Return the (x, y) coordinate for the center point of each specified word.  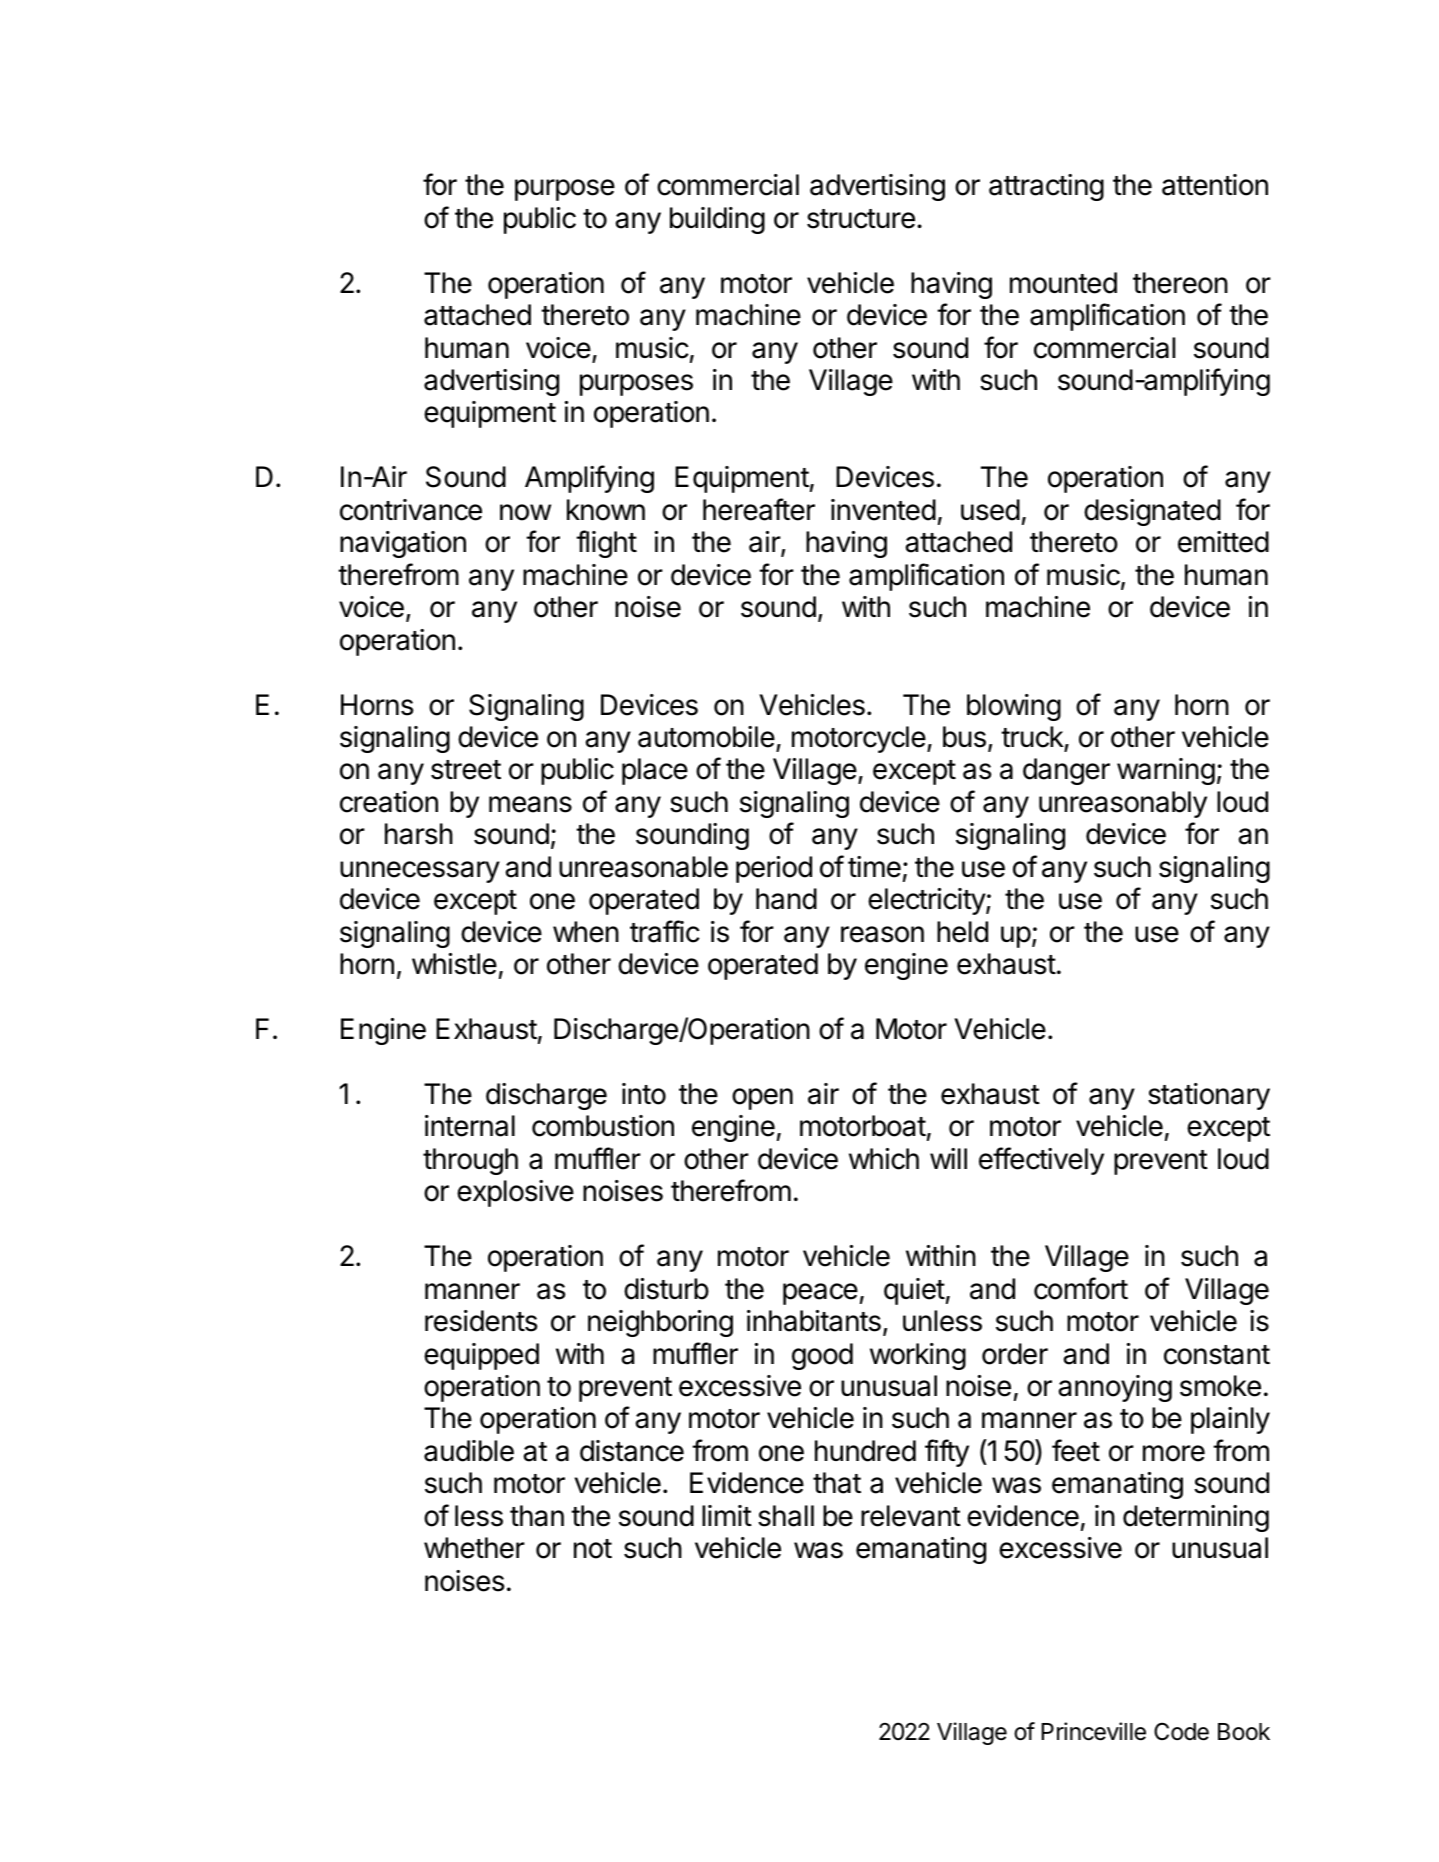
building (717, 220)
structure (861, 219)
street (466, 770)
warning (1166, 771)
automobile (706, 737)
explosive (515, 1193)
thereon (1180, 283)
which (884, 1159)
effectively (1041, 1161)
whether (474, 1548)
